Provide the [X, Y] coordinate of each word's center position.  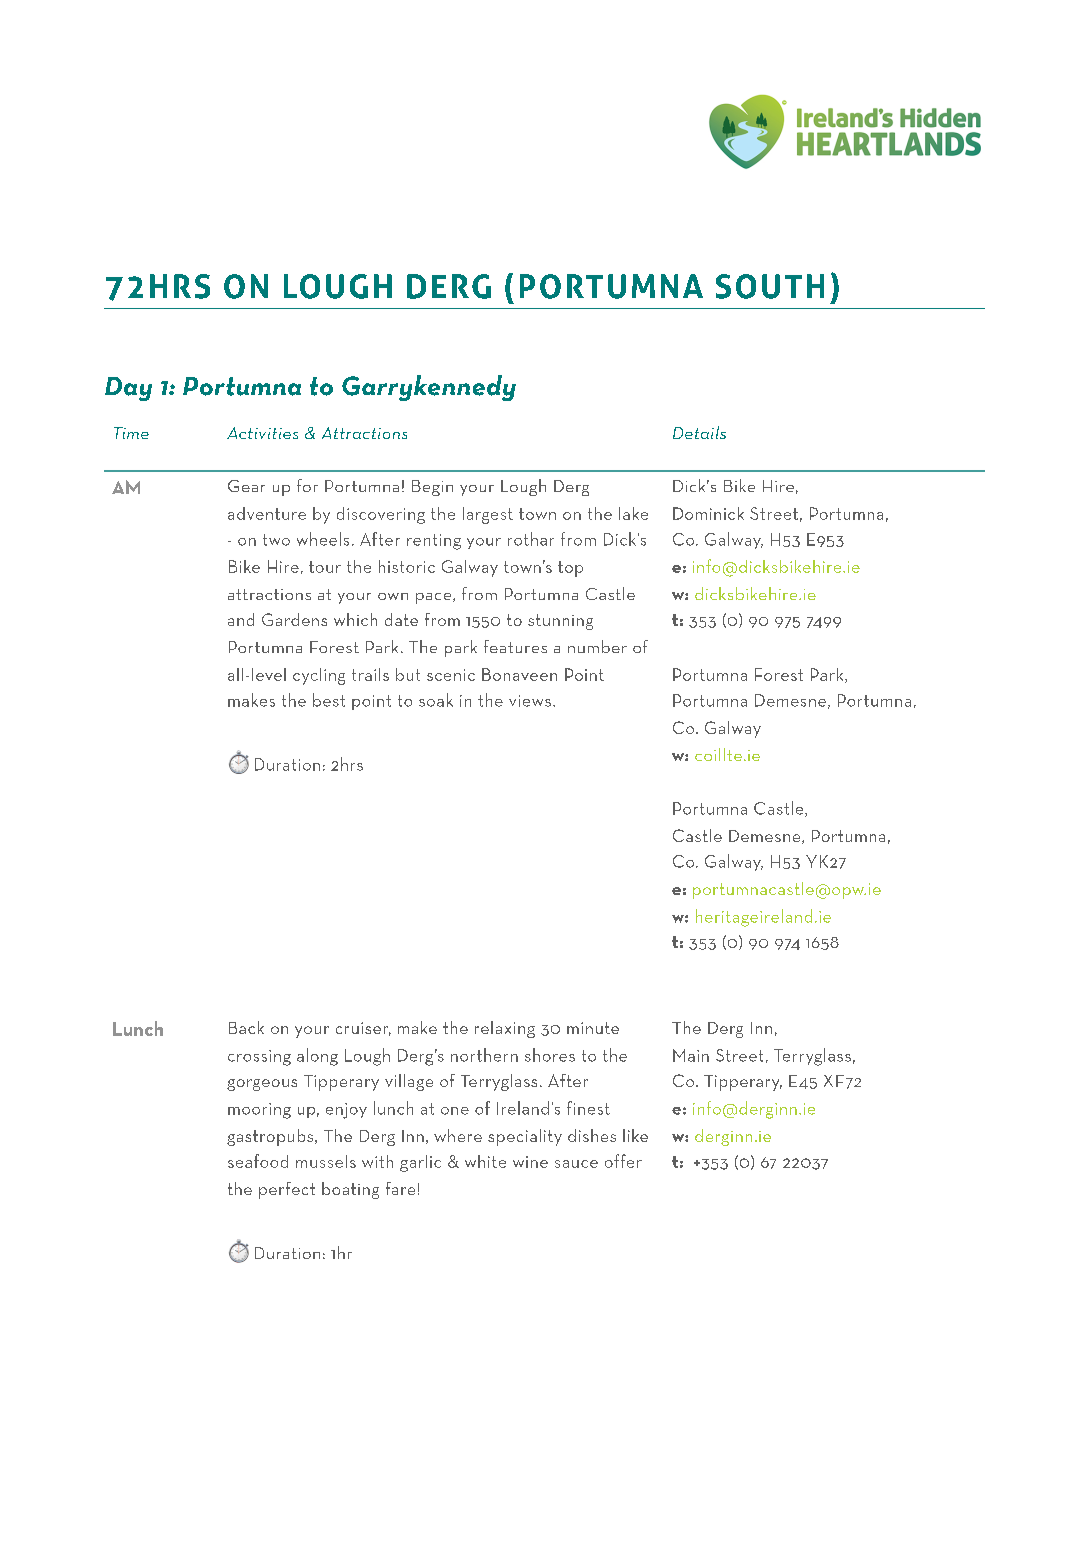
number [597, 646]
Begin [432, 488]
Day [128, 389]
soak [436, 700]
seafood [258, 1161]
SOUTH [770, 286]
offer [623, 1161]
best [329, 700]
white [485, 1161]
